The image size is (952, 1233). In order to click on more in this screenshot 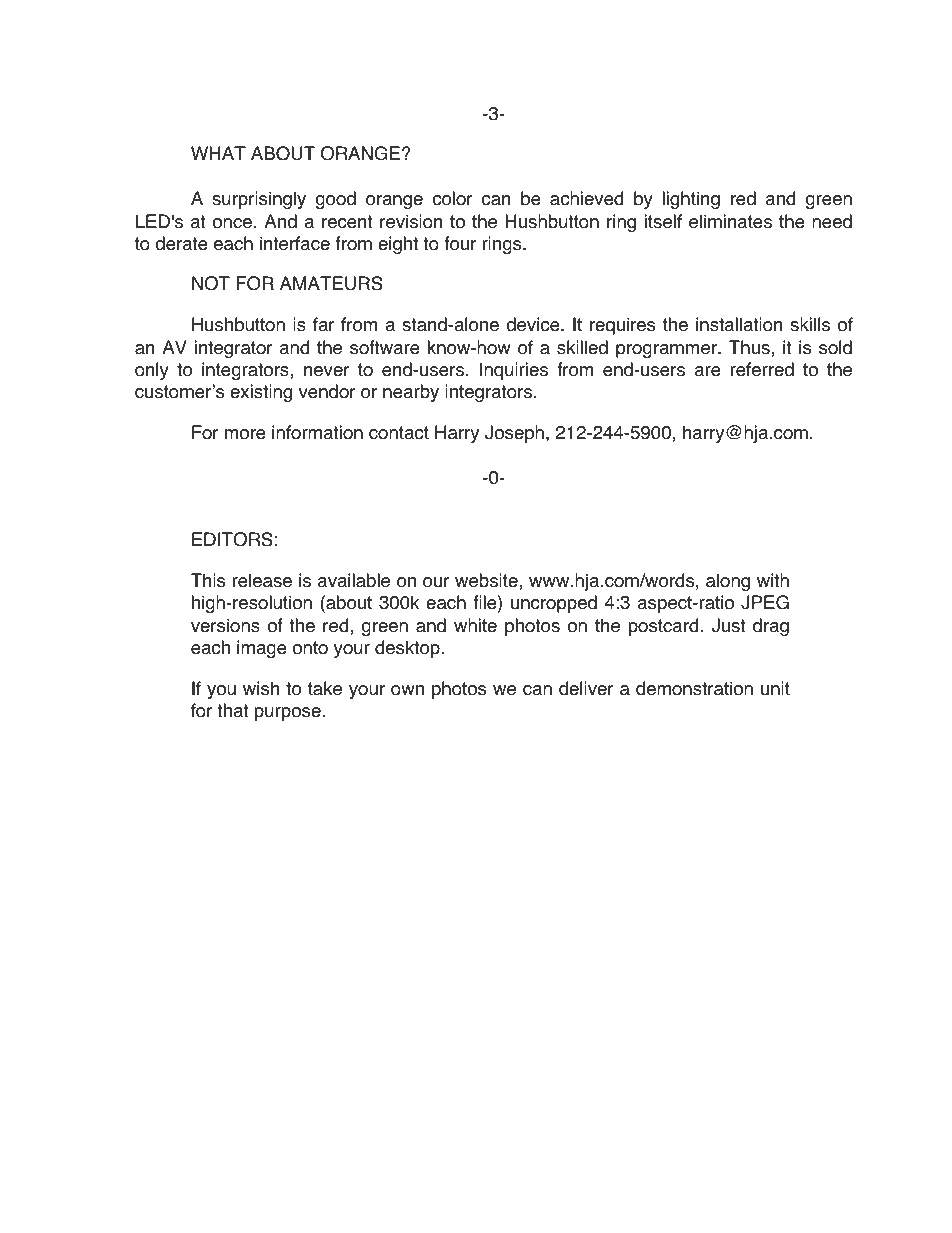, I will do `click(245, 434)`.
